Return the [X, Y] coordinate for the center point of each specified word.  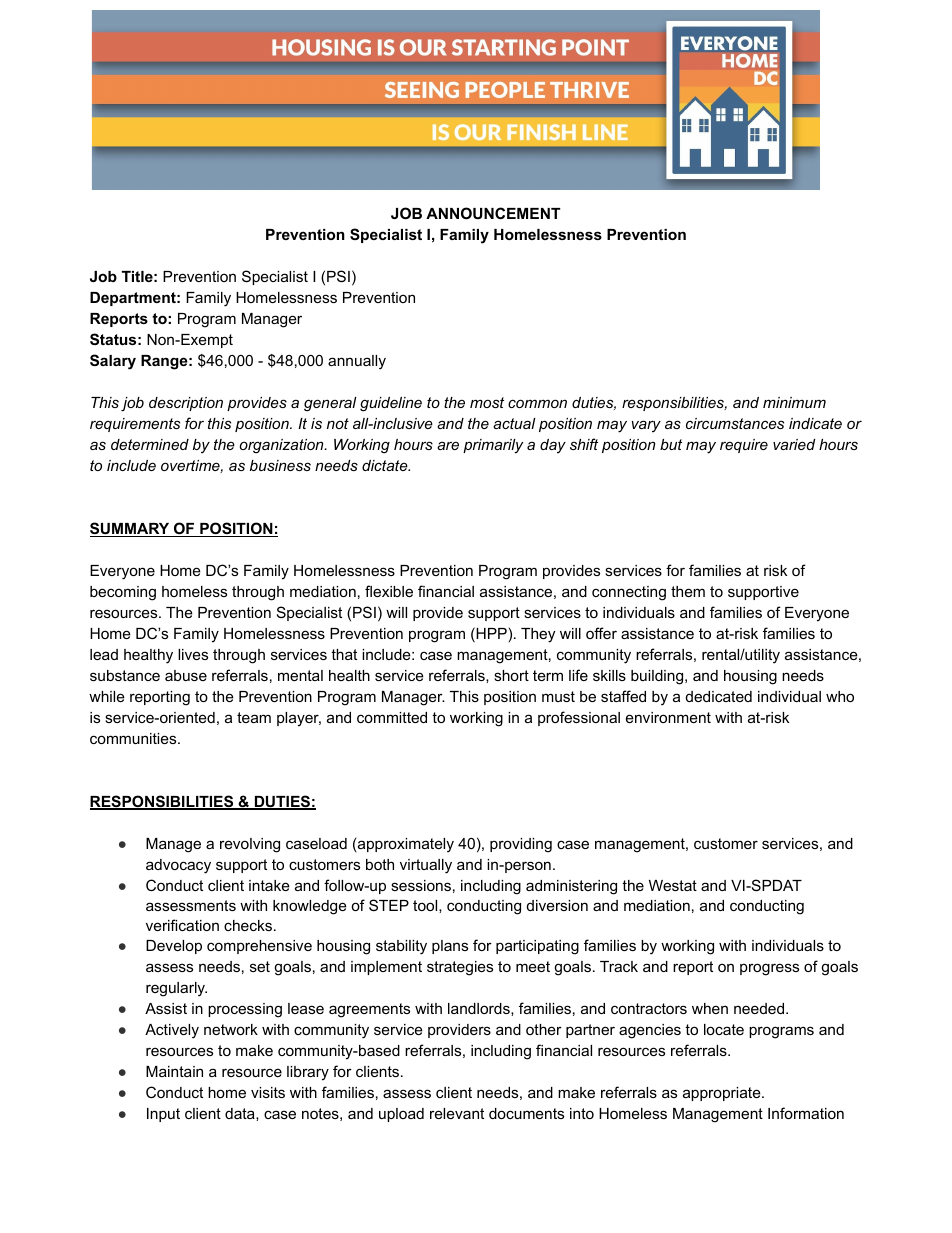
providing [521, 845]
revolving [250, 845]
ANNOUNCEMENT [493, 213]
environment [668, 717]
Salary [113, 362]
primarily [493, 446]
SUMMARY [131, 529]
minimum [794, 402]
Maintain [174, 1071]
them [688, 591]
